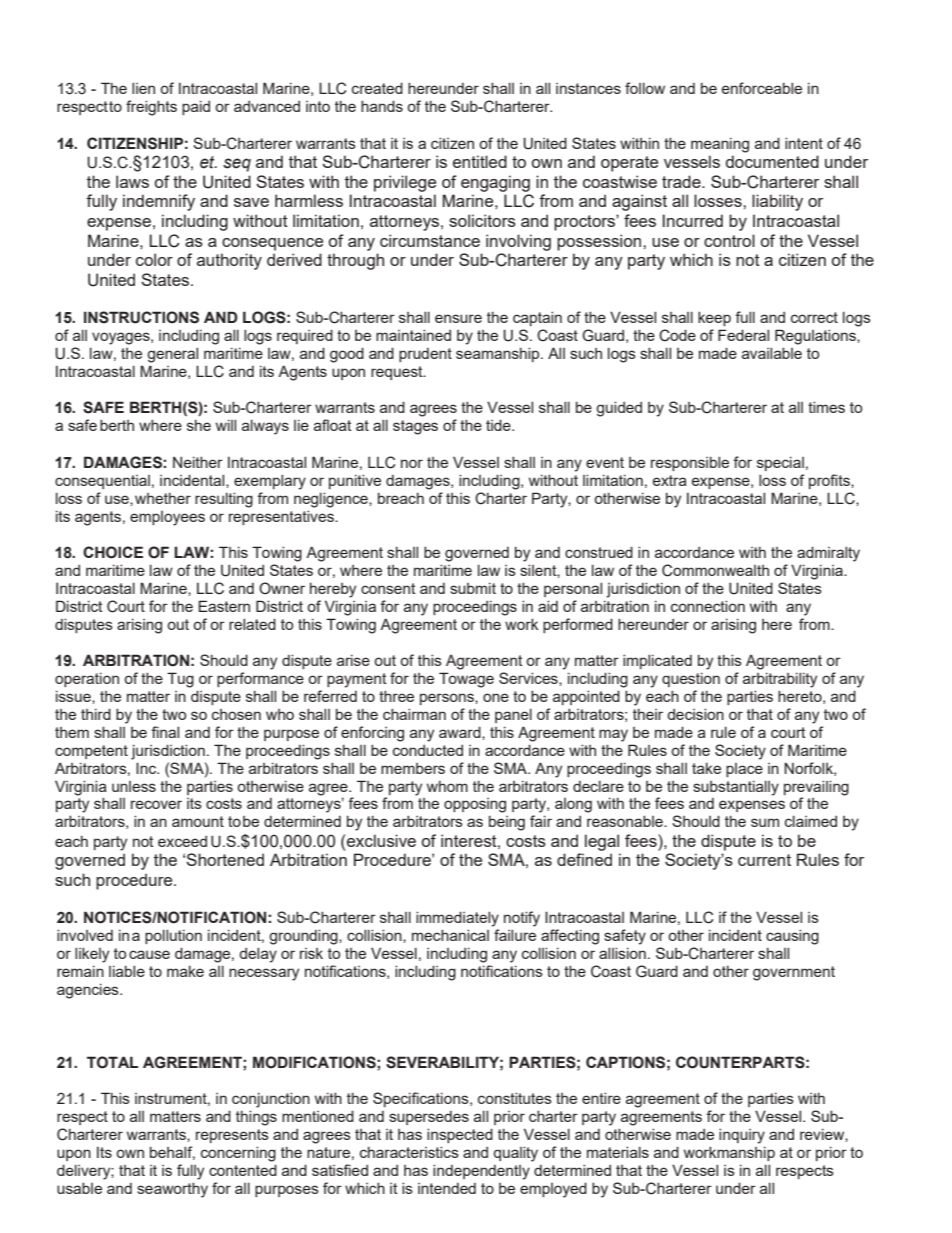  Describe the element at coordinates (172, 1190) in the screenshot. I see `seaworthy` at that location.
